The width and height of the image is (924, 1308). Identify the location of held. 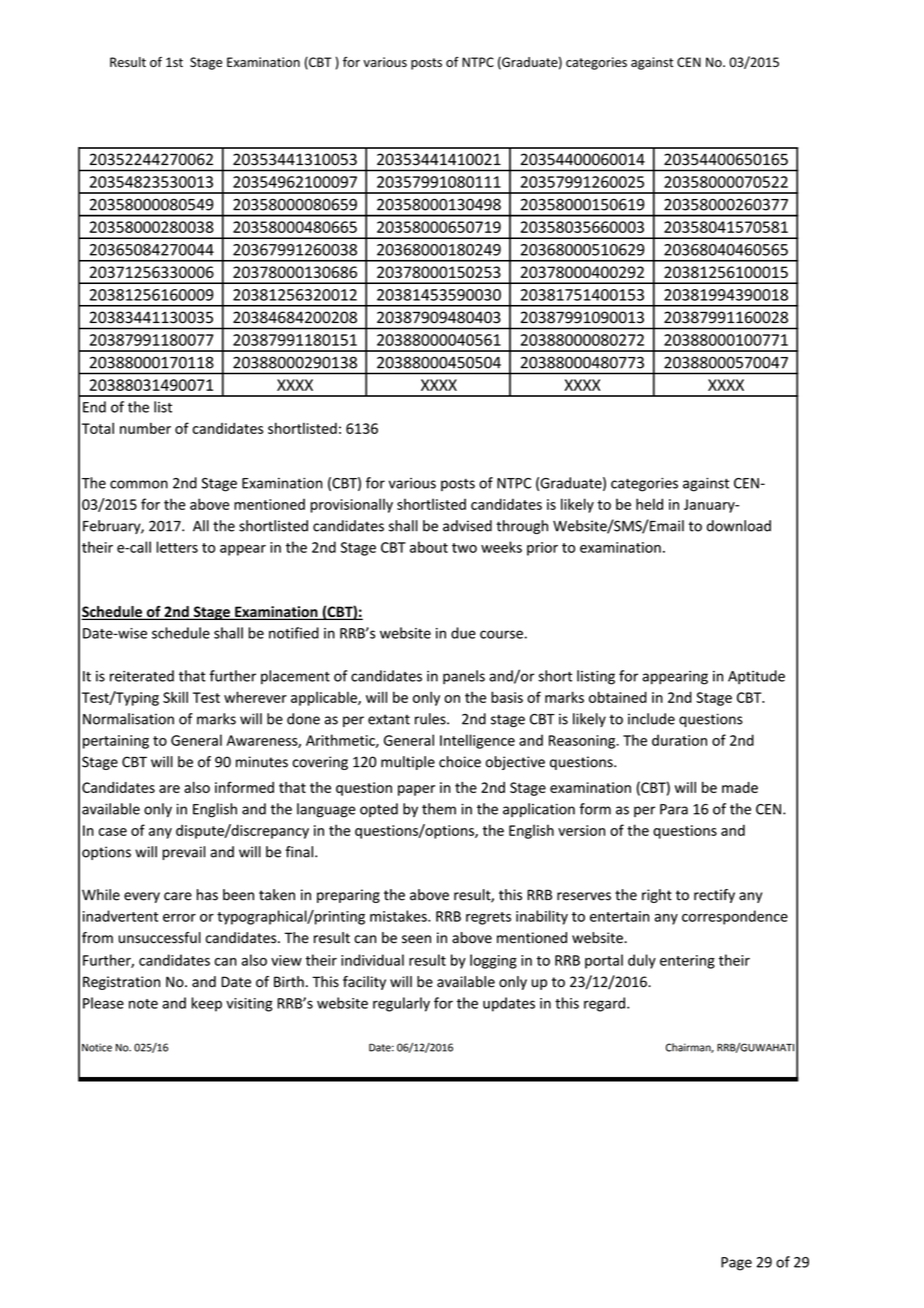
(649, 504).
